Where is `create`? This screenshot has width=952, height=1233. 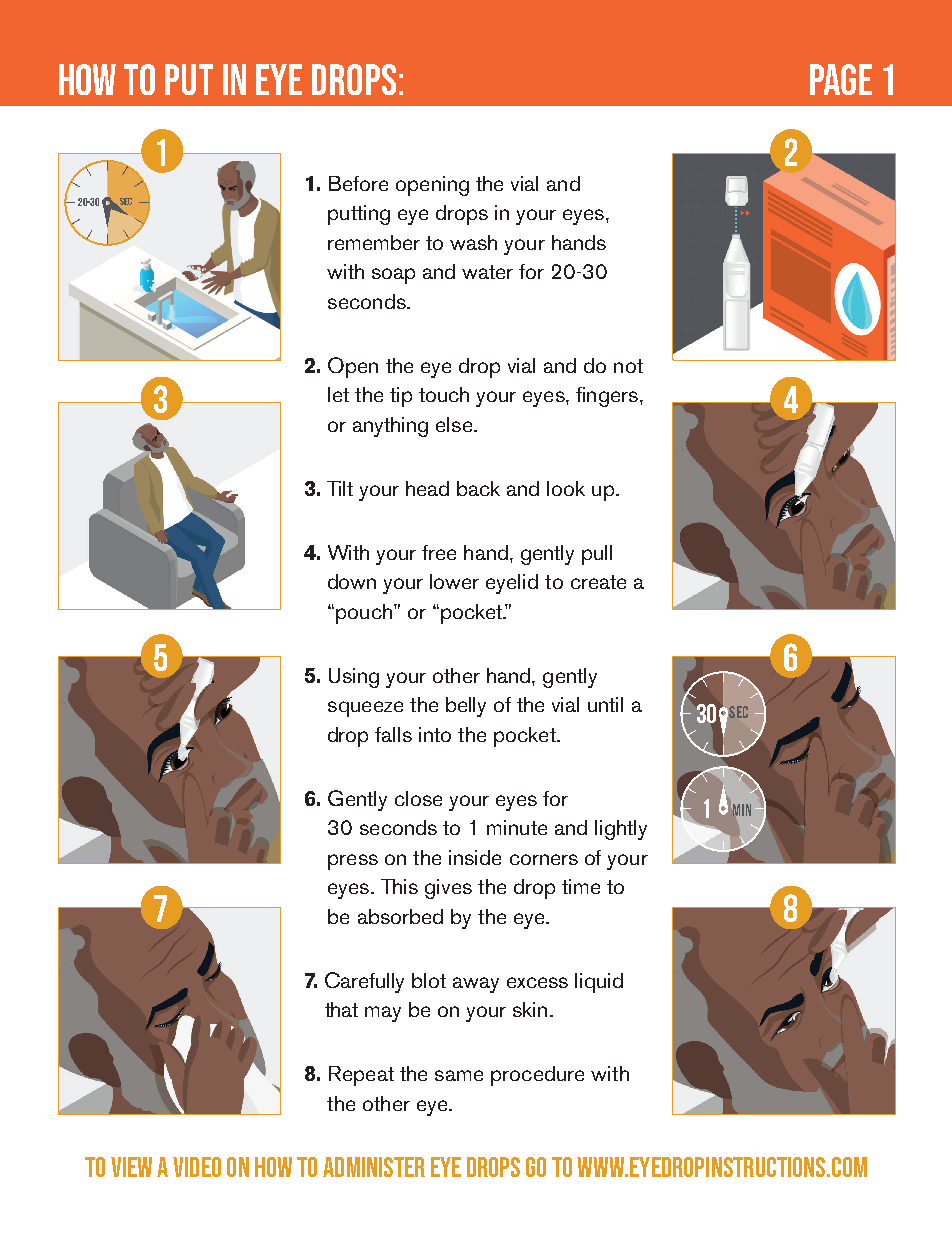
create is located at coordinates (598, 582).
